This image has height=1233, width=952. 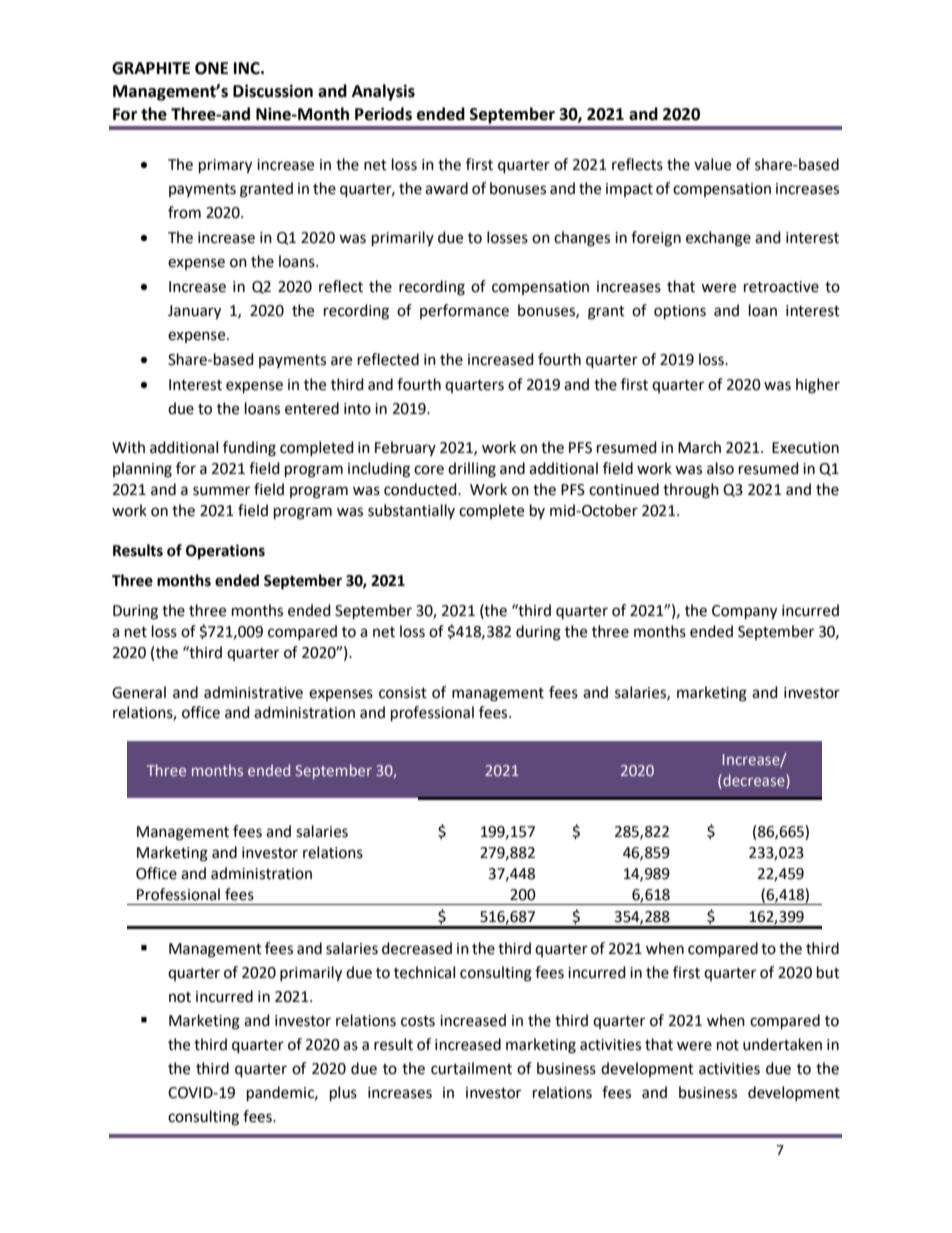 What do you see at coordinates (383, 92) in the image?
I see `Analysis` at bounding box center [383, 92].
